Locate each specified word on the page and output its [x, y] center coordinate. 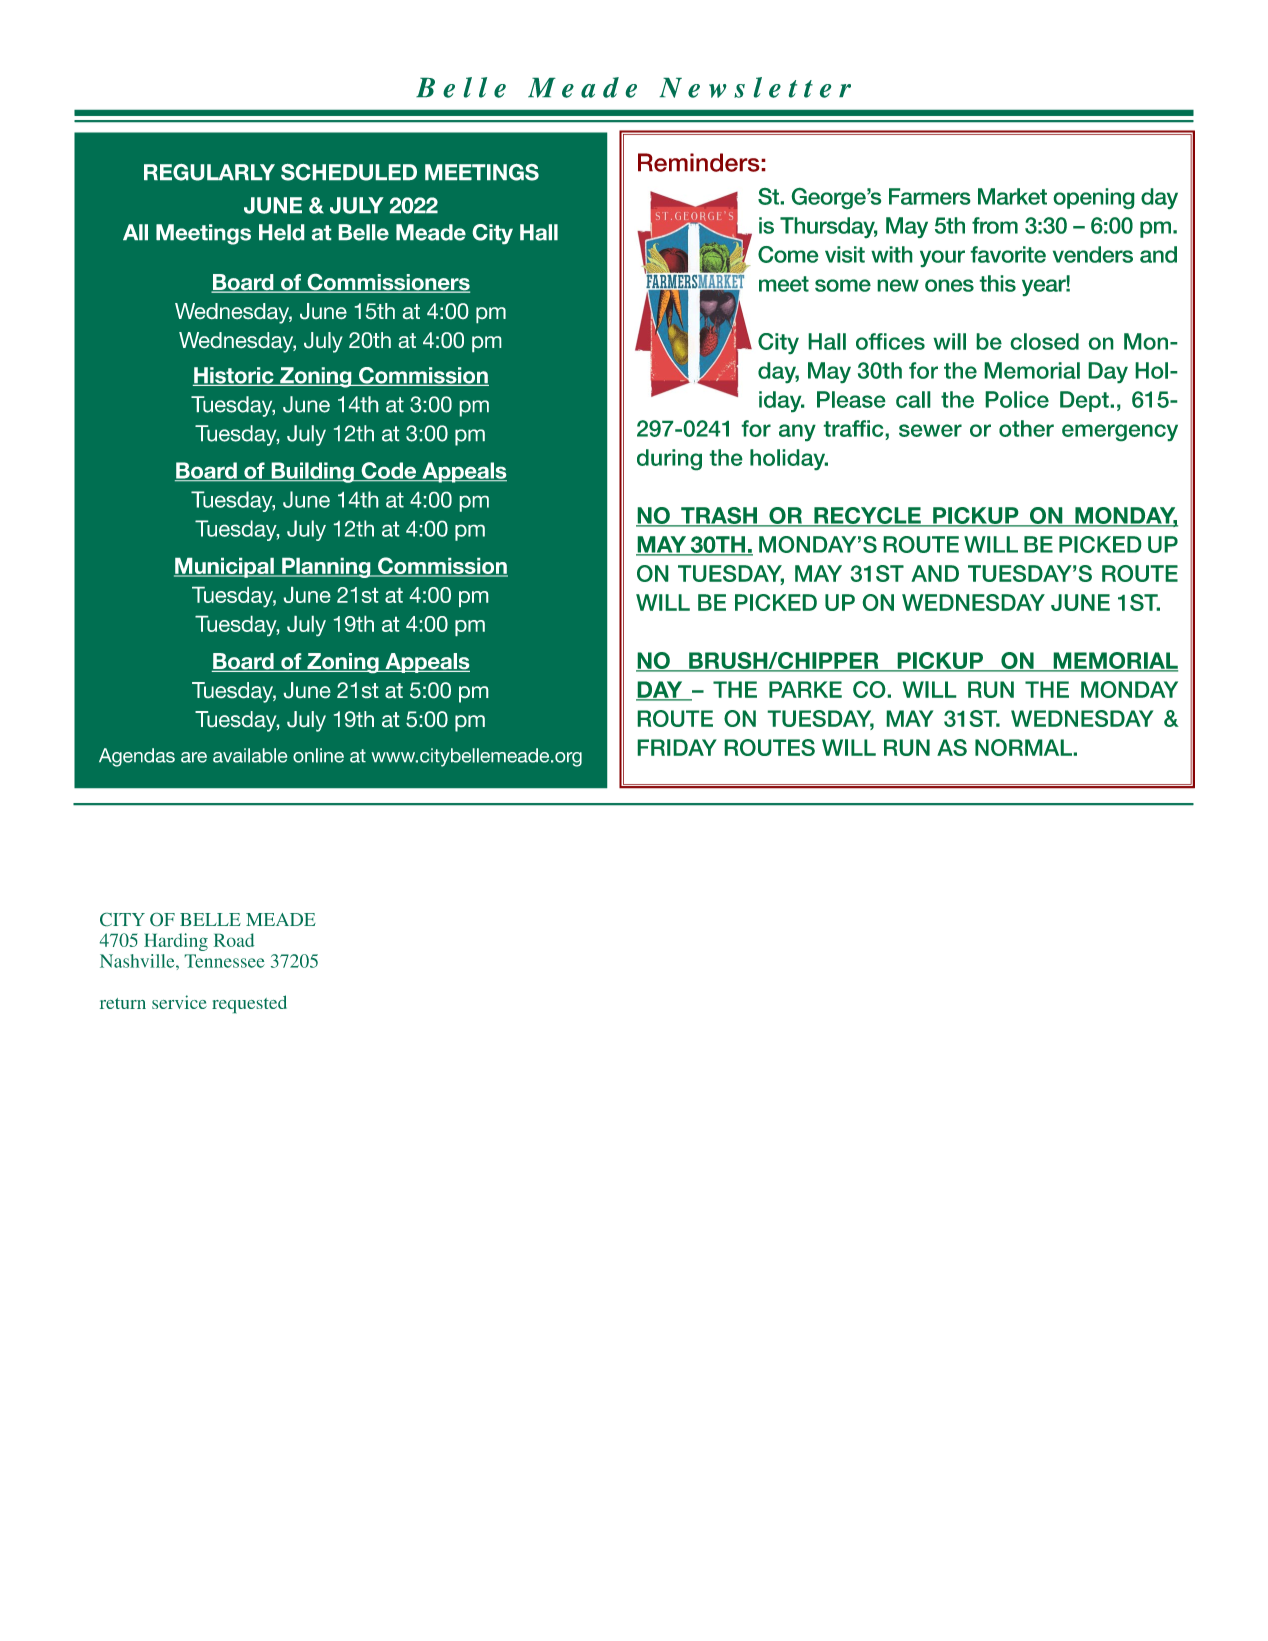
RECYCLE [867, 516]
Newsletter [755, 87]
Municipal [225, 568]
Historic [234, 376]
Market [1012, 196]
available [250, 755]
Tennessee [225, 961]
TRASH [719, 516]
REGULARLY [209, 172]
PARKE [805, 689]
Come [788, 254]
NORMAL [1024, 747]
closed [1044, 341]
